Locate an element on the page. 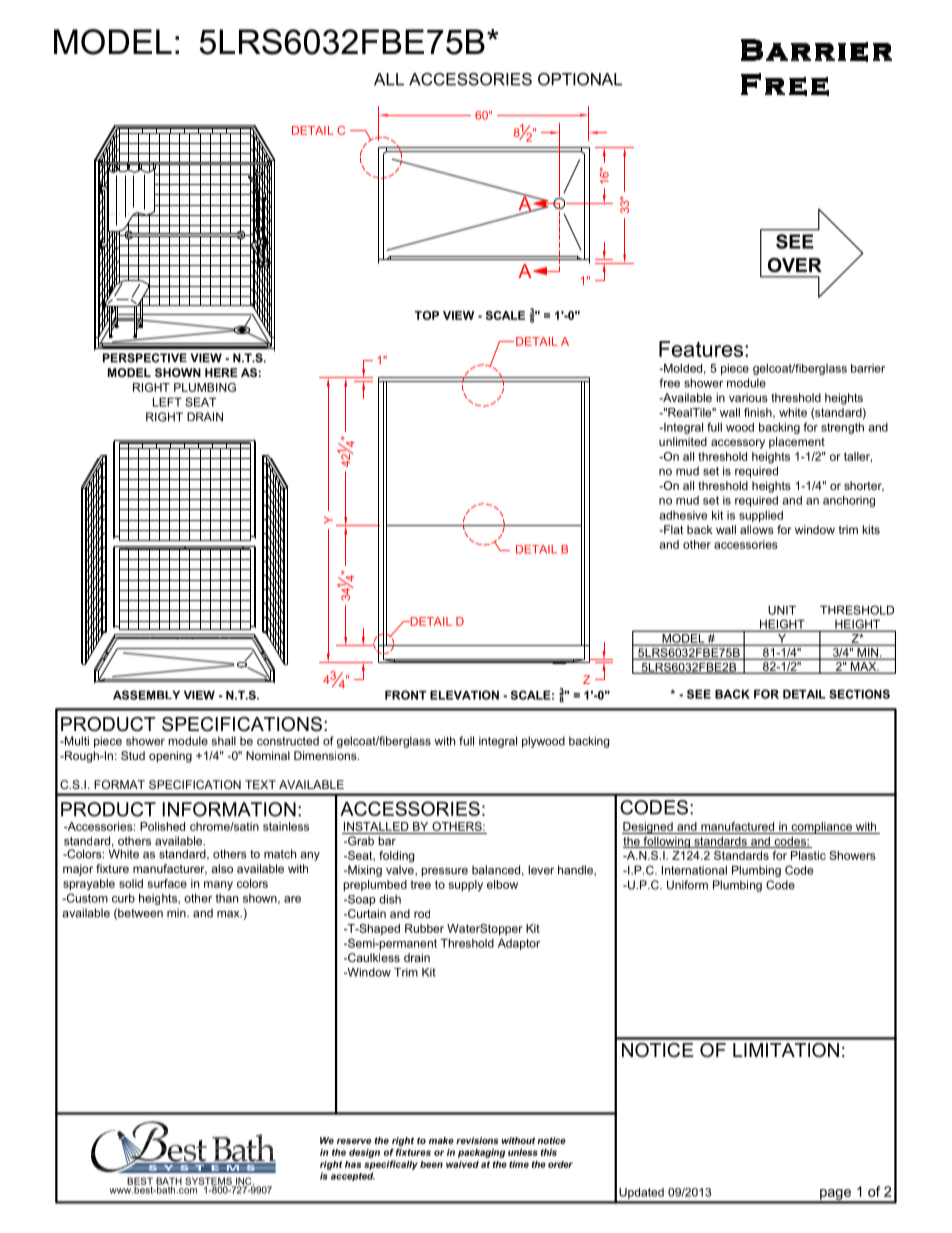  Features is located at coordinates (702, 349).
